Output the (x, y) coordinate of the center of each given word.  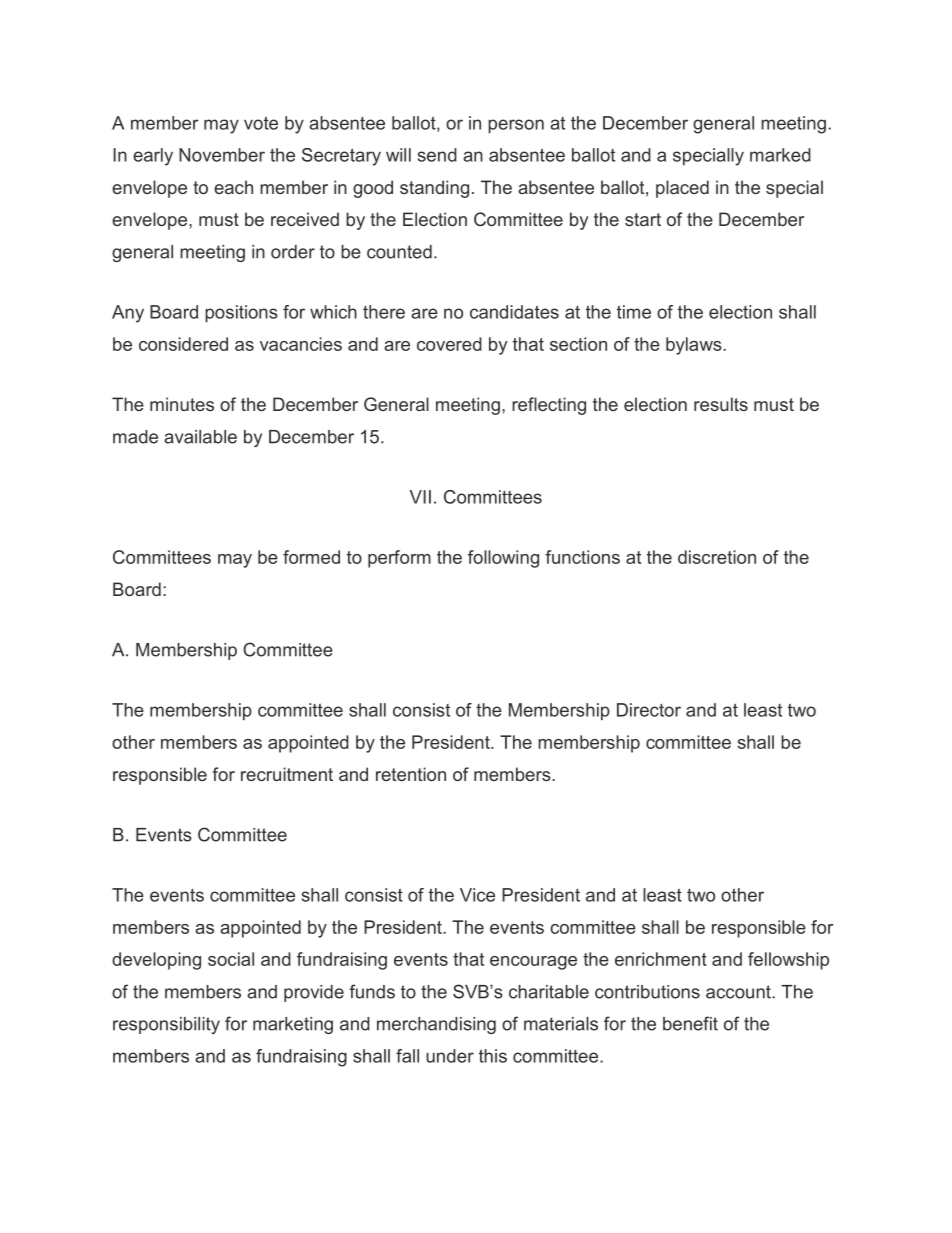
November (222, 155)
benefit (690, 1023)
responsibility (166, 1025)
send (437, 155)
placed (682, 189)
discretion (717, 557)
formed (311, 557)
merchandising (436, 1025)
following (503, 559)
